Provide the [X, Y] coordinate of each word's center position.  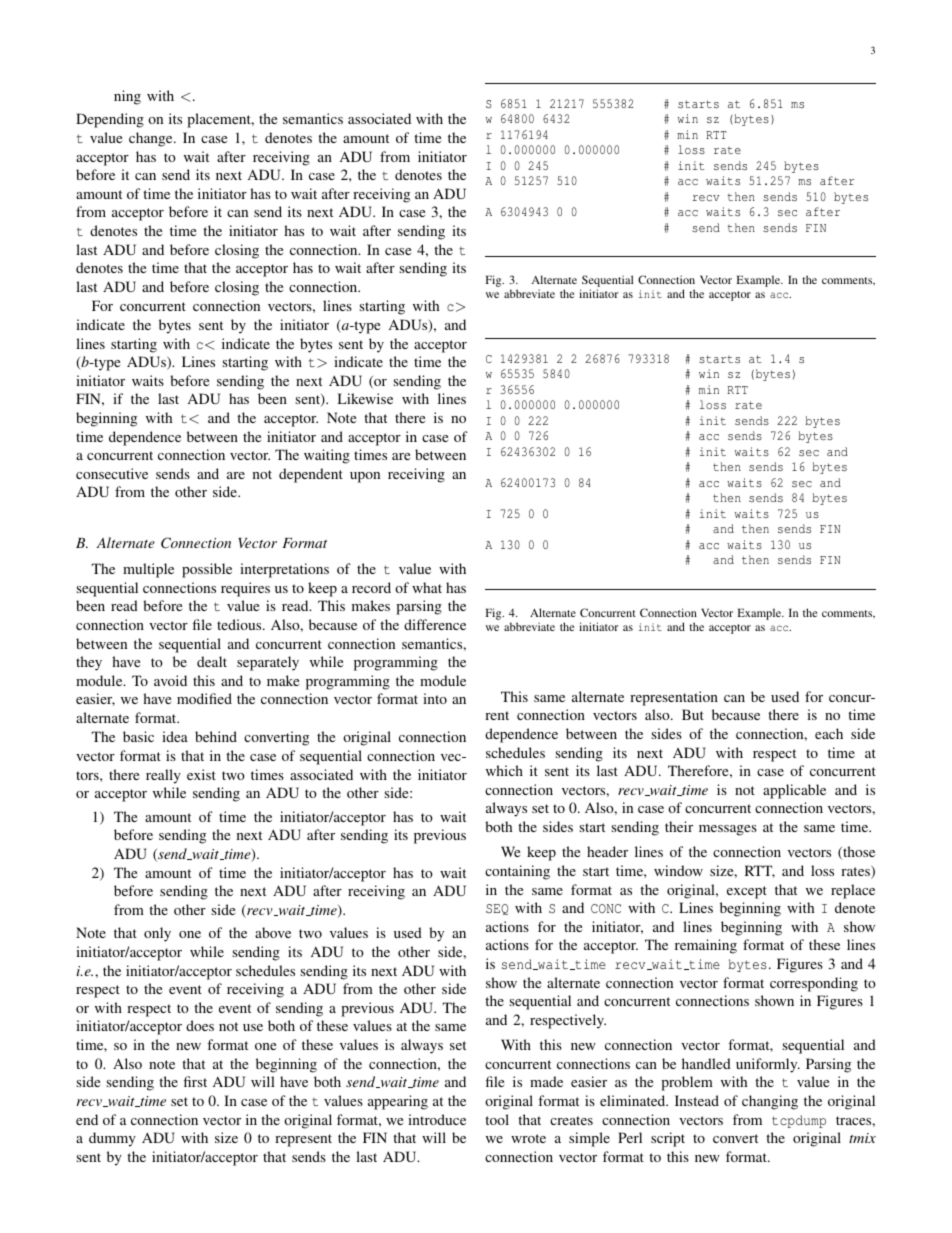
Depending [110, 120]
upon [365, 477]
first [195, 1081]
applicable [794, 791]
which [504, 770]
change [152, 139]
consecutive [112, 473]
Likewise [365, 398]
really [163, 776]
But [693, 714]
